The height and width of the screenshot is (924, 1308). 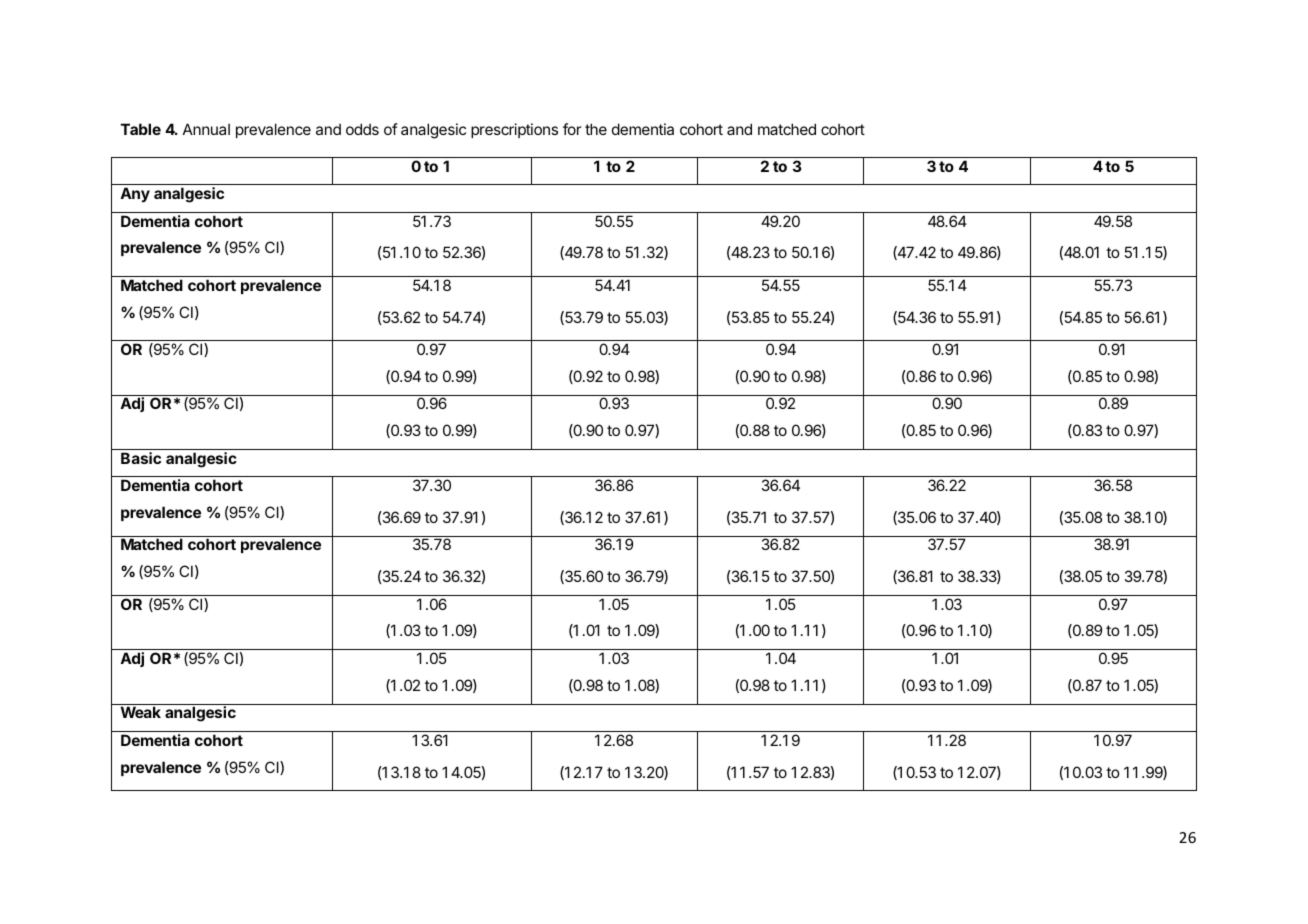 I want to click on prescriptions, so click(x=514, y=130).
